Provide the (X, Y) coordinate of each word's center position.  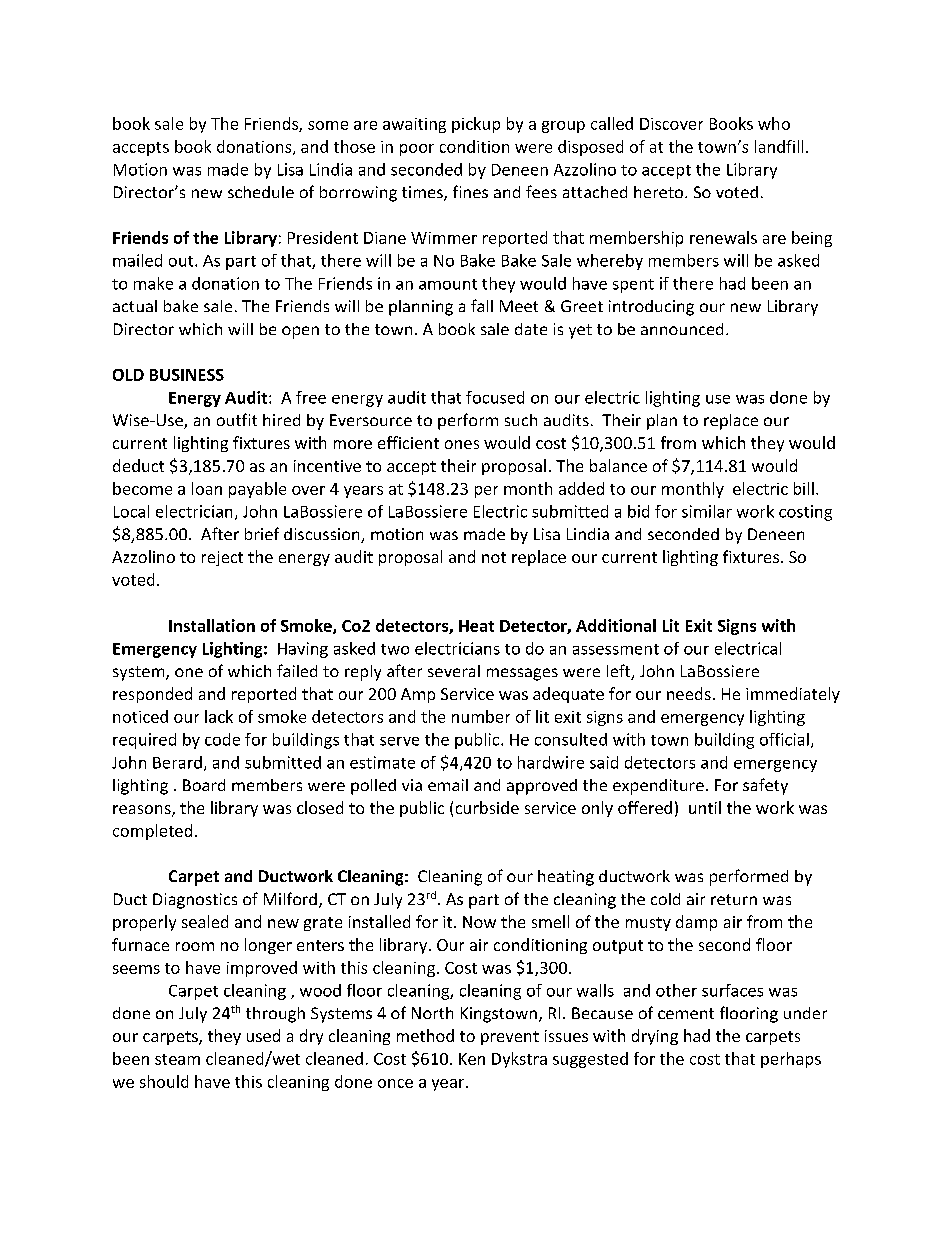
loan (207, 488)
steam (177, 1059)
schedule (261, 192)
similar (707, 511)
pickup (476, 125)
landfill (779, 146)
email (448, 785)
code (222, 739)
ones (462, 444)
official (784, 739)
